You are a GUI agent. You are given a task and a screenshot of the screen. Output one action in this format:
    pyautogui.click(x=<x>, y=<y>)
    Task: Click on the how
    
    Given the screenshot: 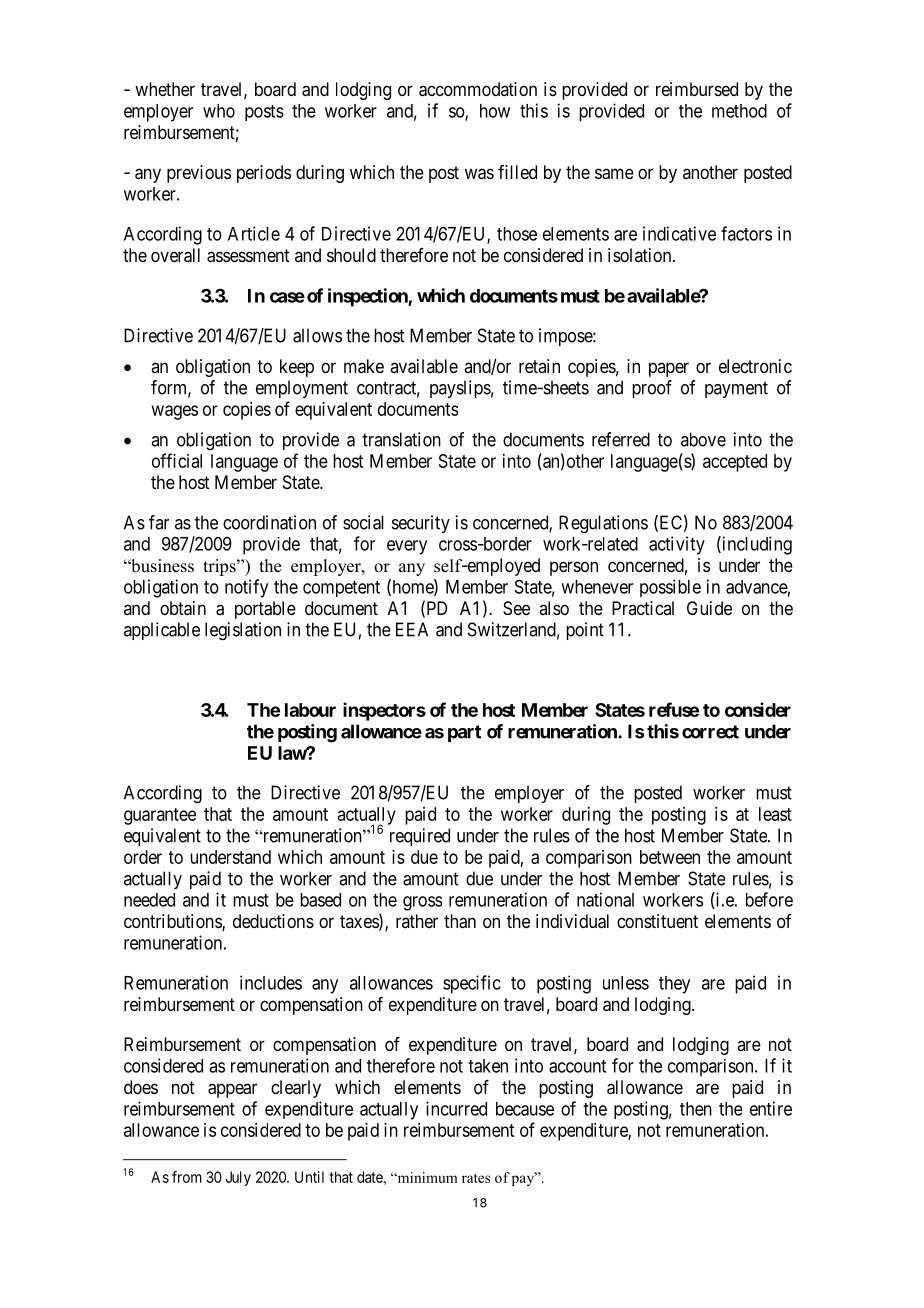 What is the action you would take?
    pyautogui.click(x=495, y=111)
